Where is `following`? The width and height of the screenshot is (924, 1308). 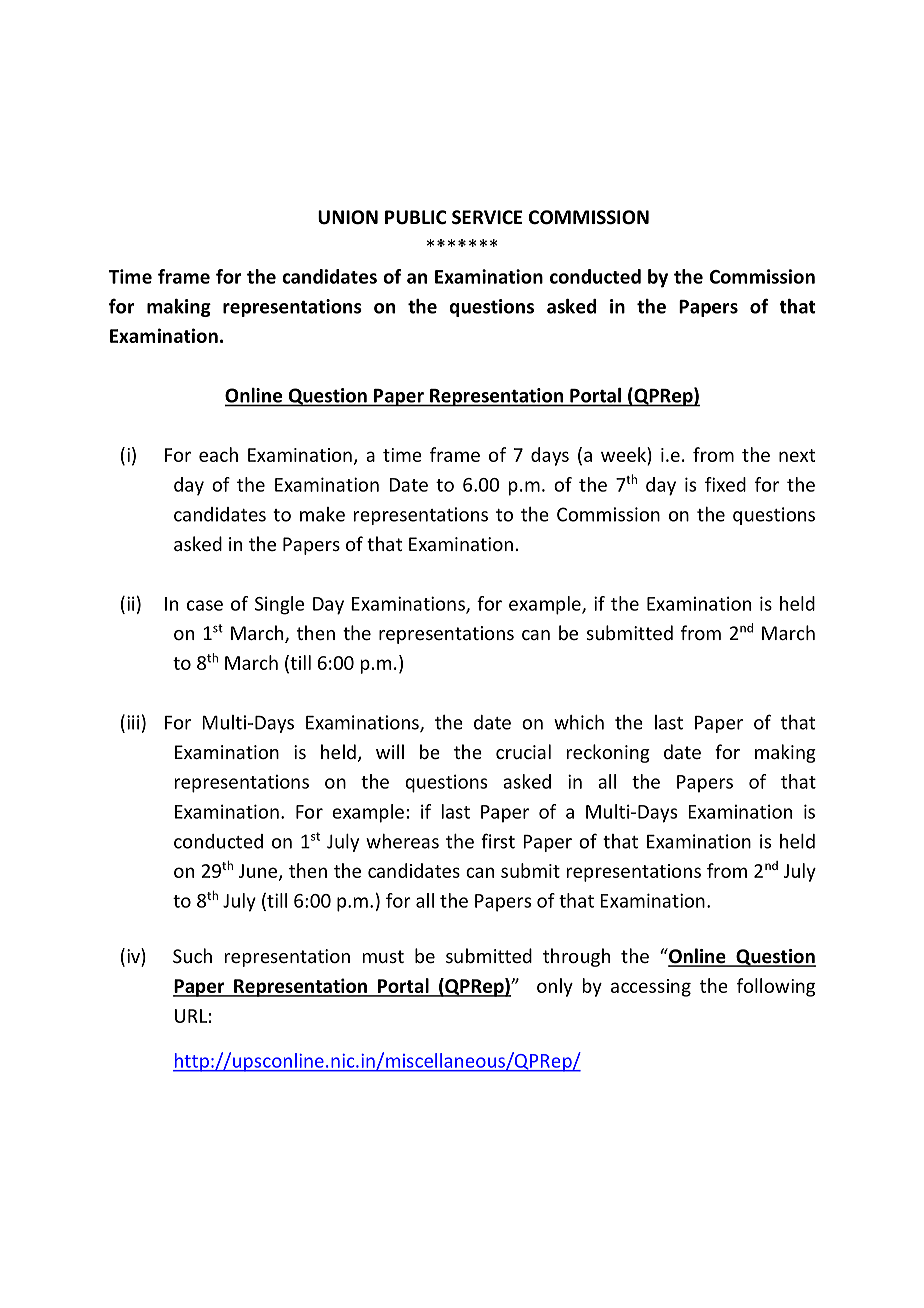
following is located at coordinates (776, 987).
